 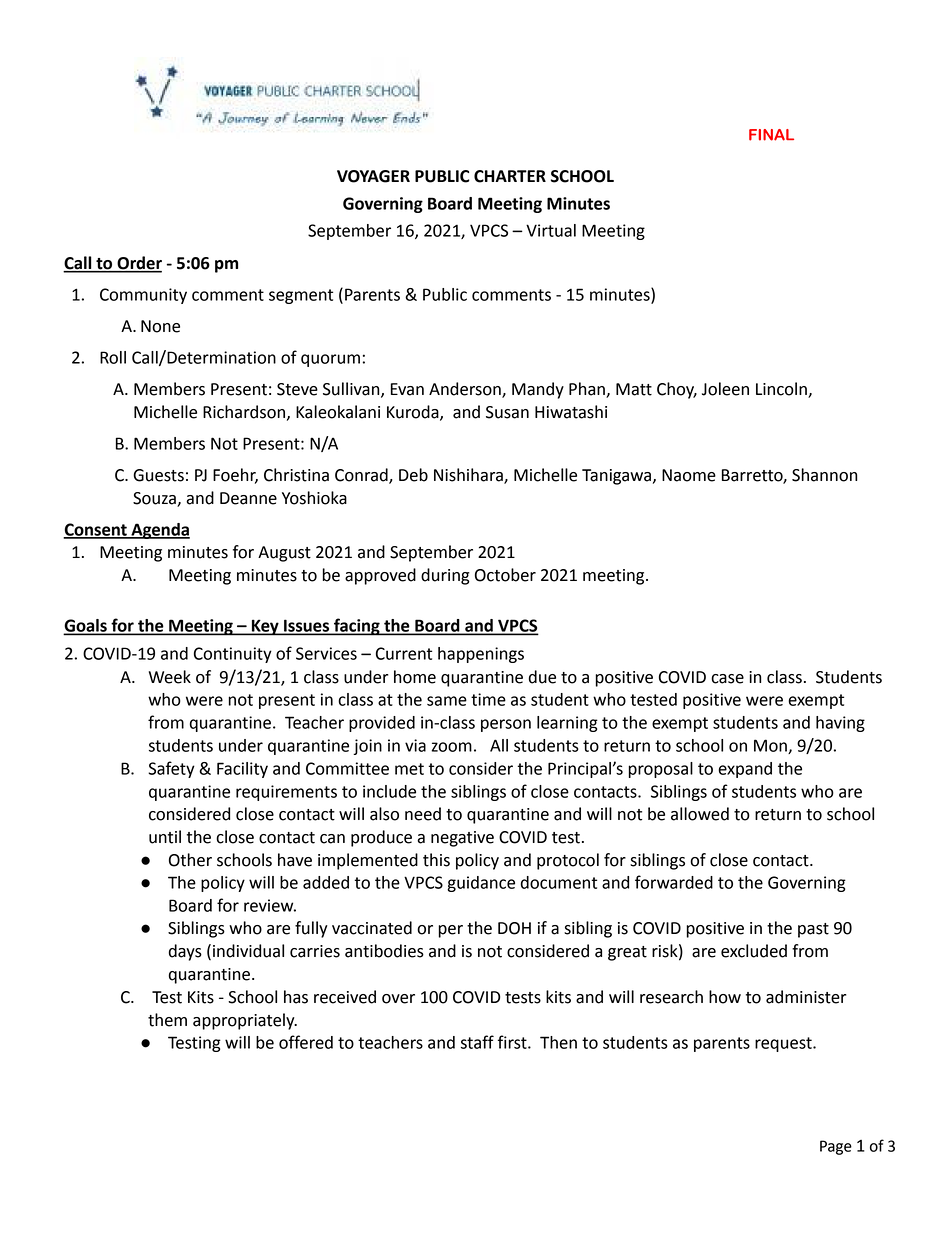 What do you see at coordinates (510, 176) in the image?
I see `CHARTER` at bounding box center [510, 176].
